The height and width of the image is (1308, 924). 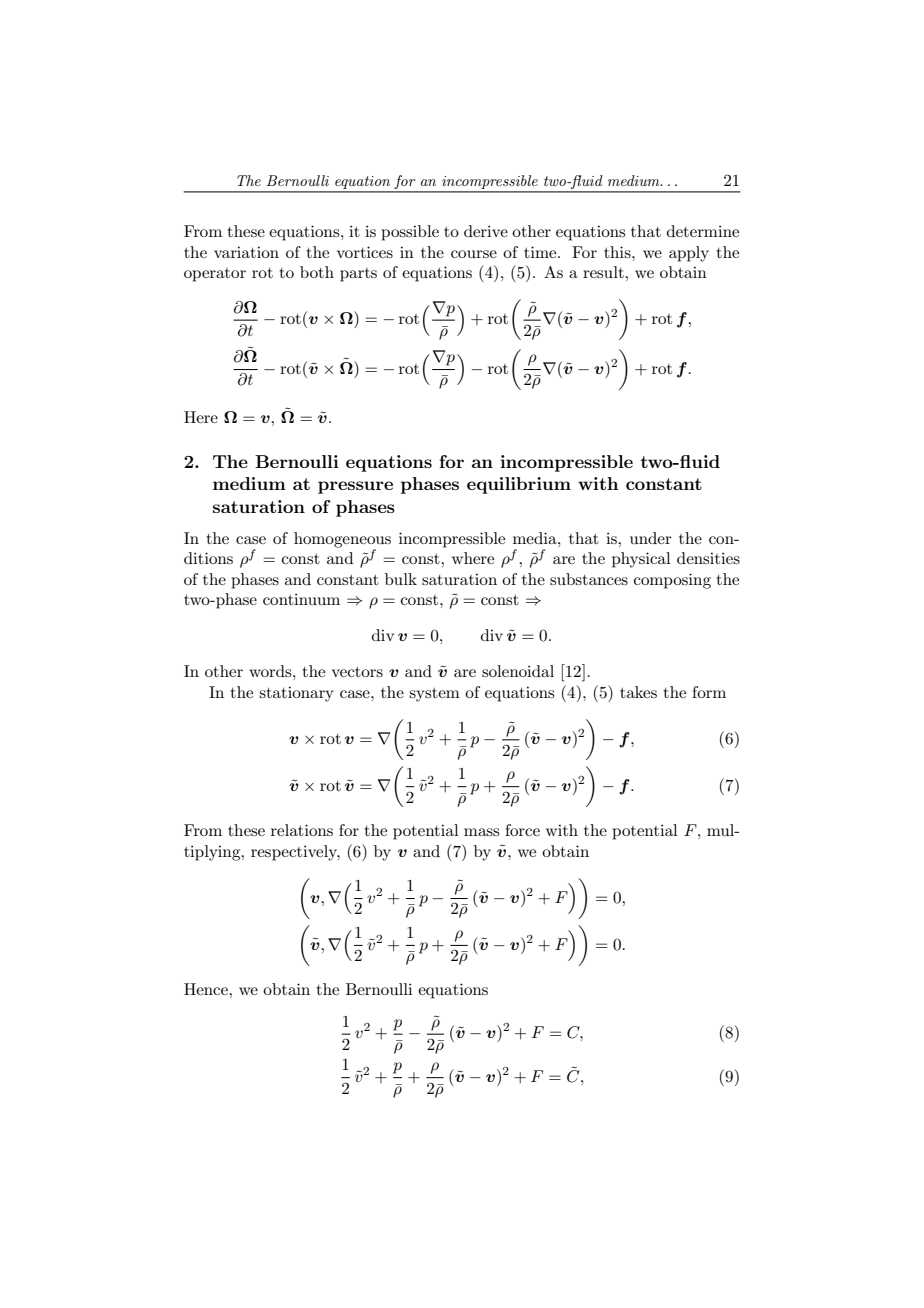 What do you see at coordinates (519, 485) in the image?
I see `equilibrium` at bounding box center [519, 485].
